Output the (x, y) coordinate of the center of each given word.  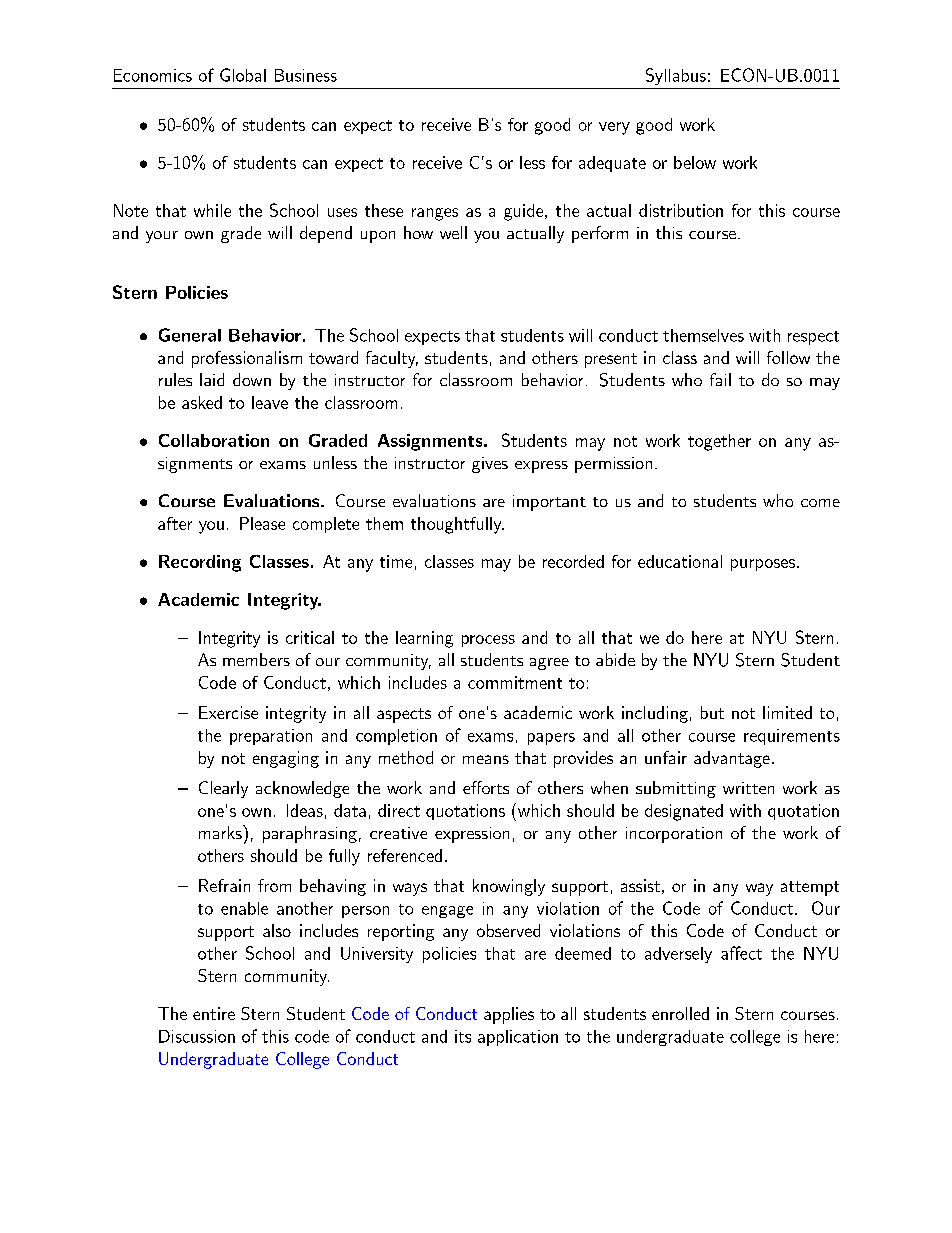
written (748, 788)
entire (214, 1013)
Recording (200, 563)
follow (788, 357)
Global (243, 75)
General (190, 335)
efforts (486, 787)
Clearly (223, 789)
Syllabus (676, 76)
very (614, 128)
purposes (763, 565)
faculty (392, 359)
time (396, 561)
